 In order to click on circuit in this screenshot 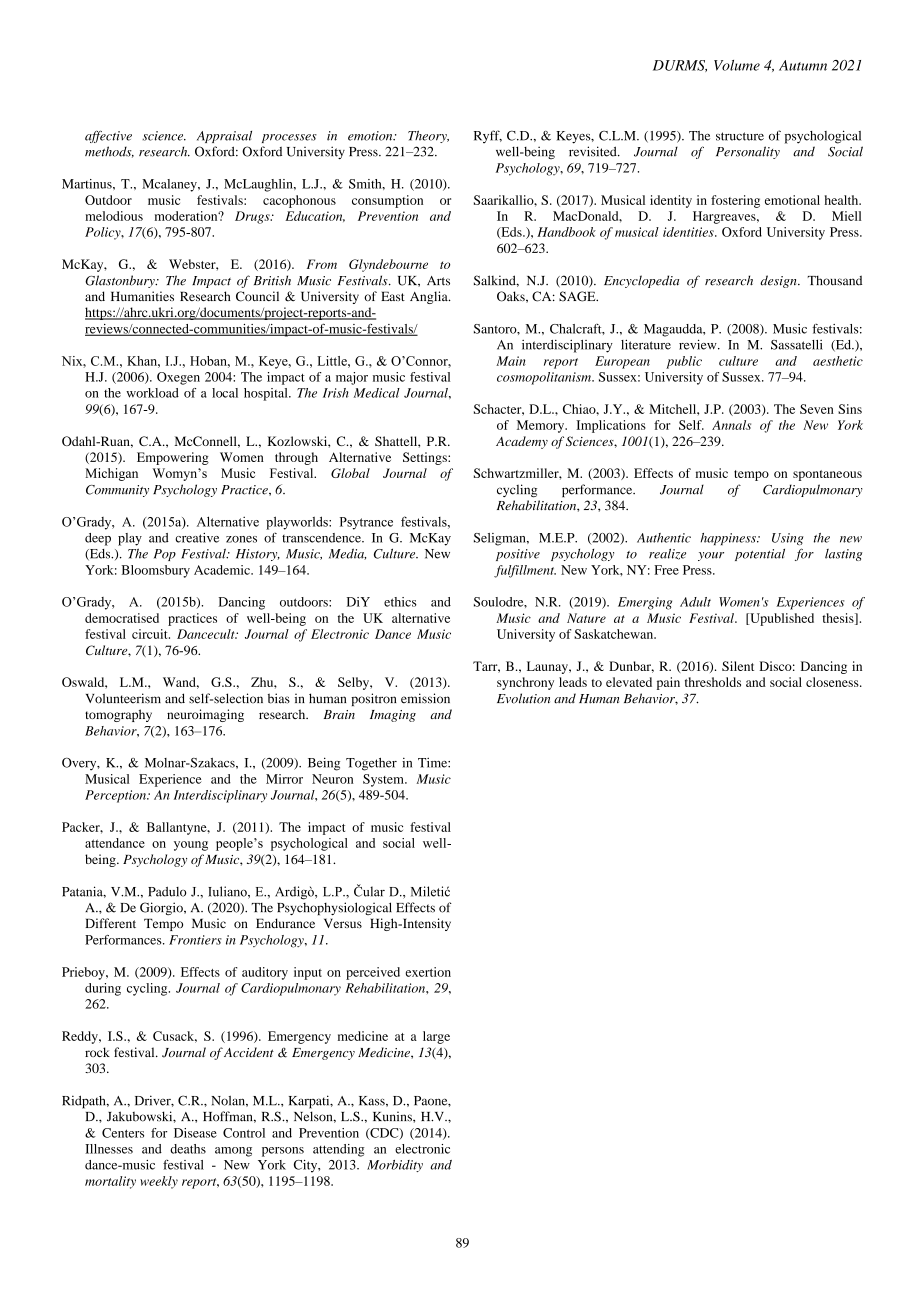, I will do `click(151, 634)`.
